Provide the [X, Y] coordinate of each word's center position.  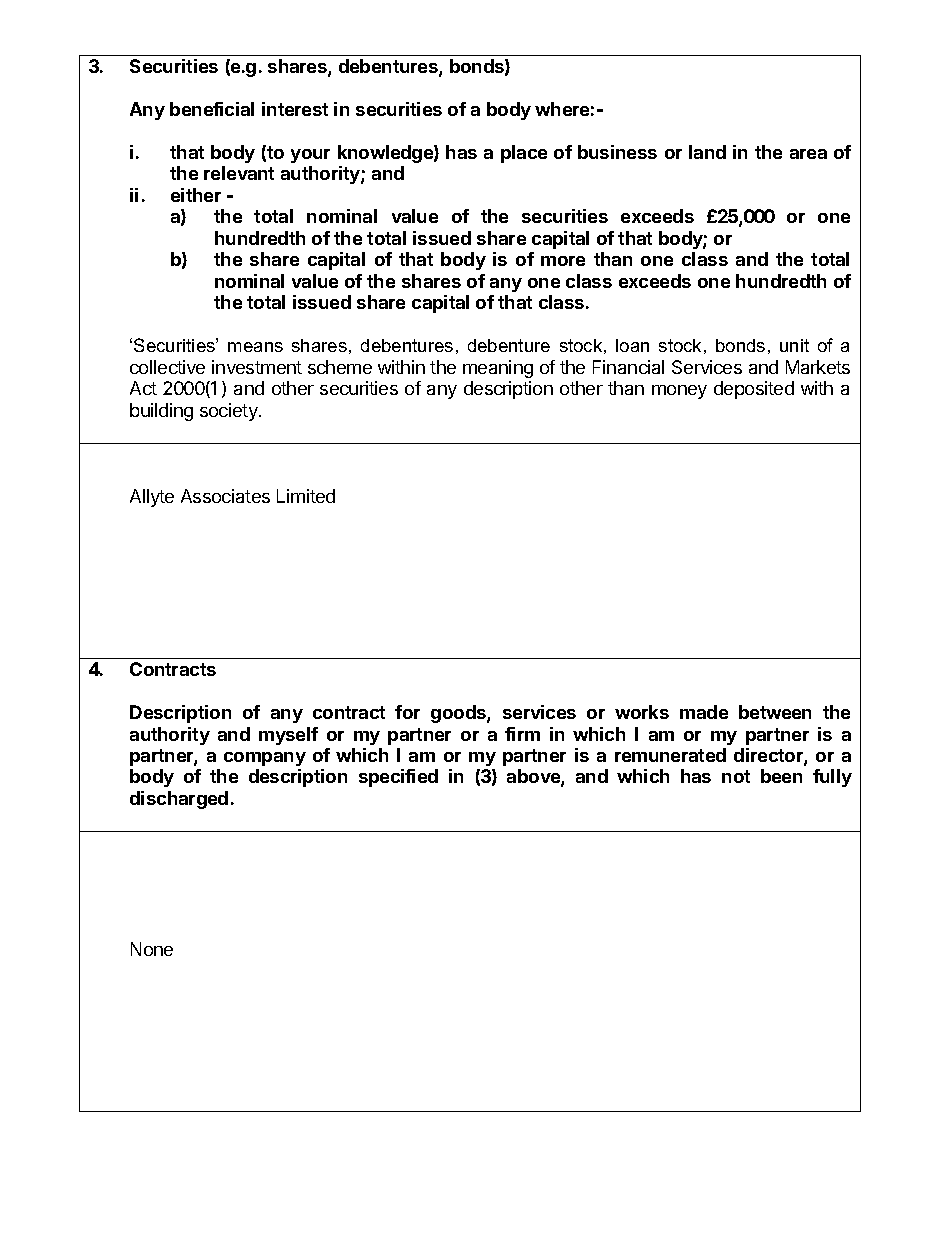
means [255, 347]
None [152, 949]
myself [288, 736]
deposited [754, 390]
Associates [225, 496]
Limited [306, 496]
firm [522, 734]
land [707, 152]
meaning [498, 369]
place [524, 154]
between [775, 712]
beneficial [212, 109]
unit [794, 345]
